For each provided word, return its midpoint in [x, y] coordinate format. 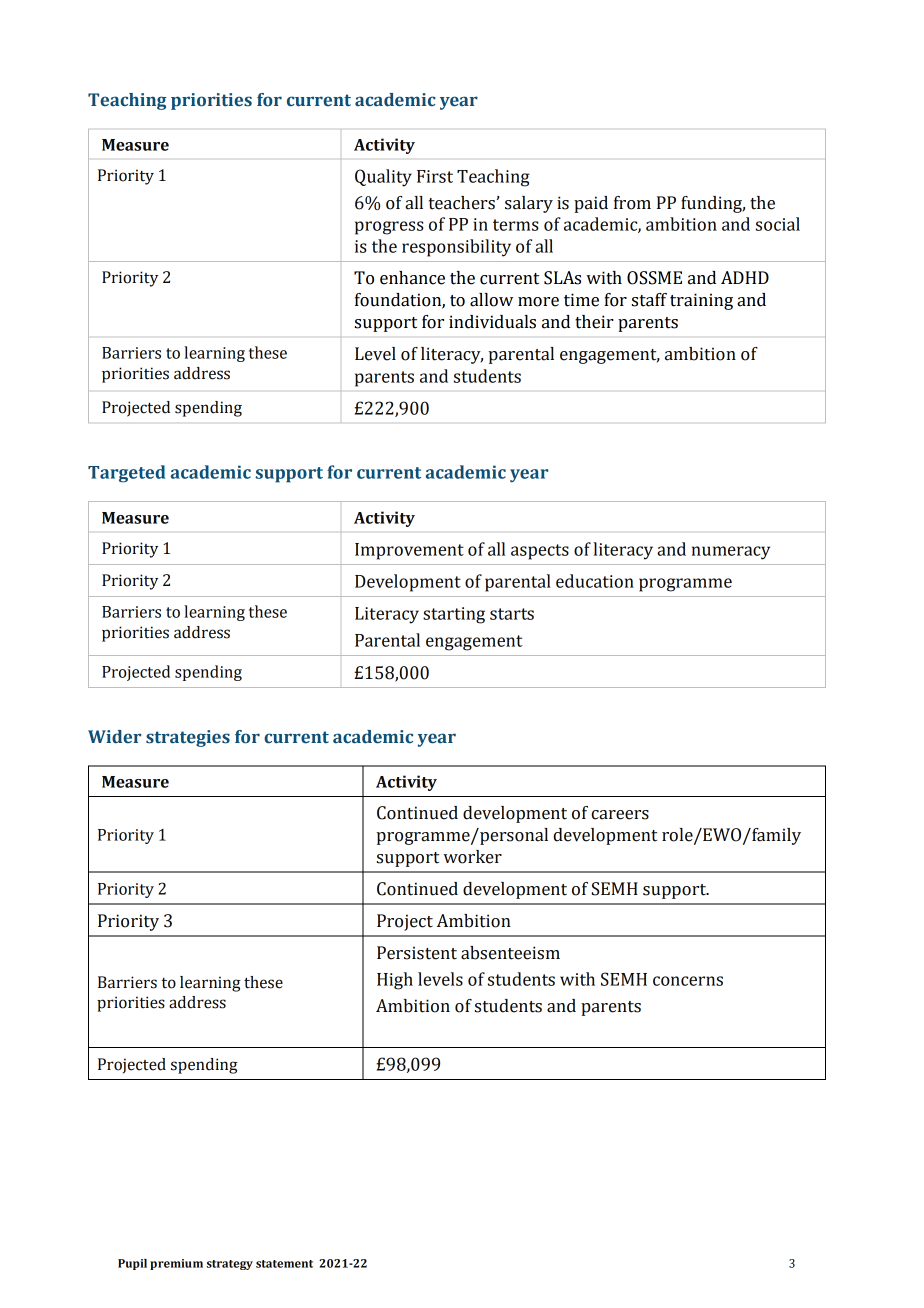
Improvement [409, 551]
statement [284, 1264]
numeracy [731, 553]
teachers [462, 203]
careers [620, 815]
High [395, 981]
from [632, 203]
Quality [383, 178]
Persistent [417, 953]
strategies [188, 738]
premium [176, 1264]
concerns [688, 981]
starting [454, 615]
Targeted [126, 474]
